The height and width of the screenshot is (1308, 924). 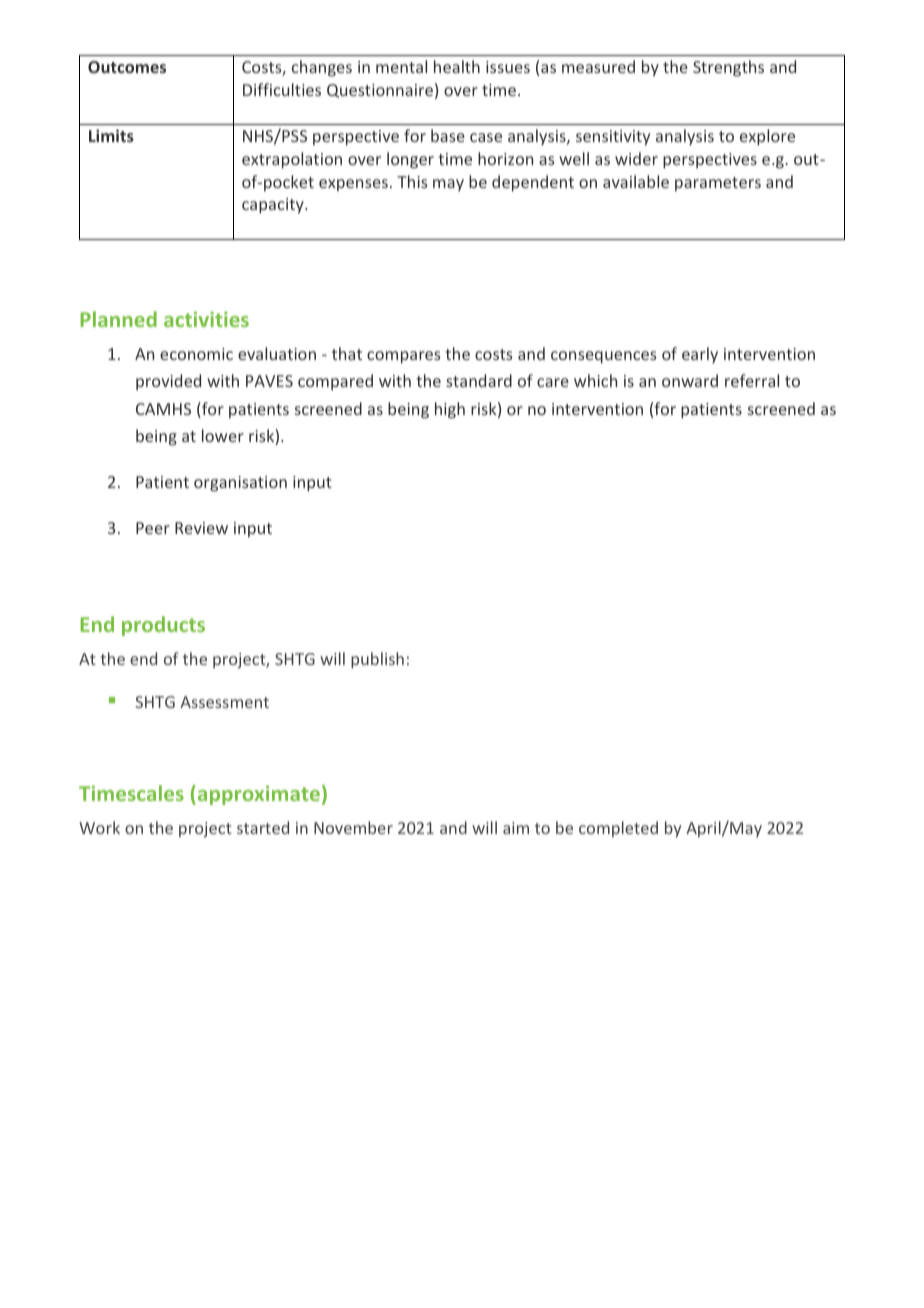 What do you see at coordinates (450, 410) in the screenshot?
I see `high` at bounding box center [450, 410].
